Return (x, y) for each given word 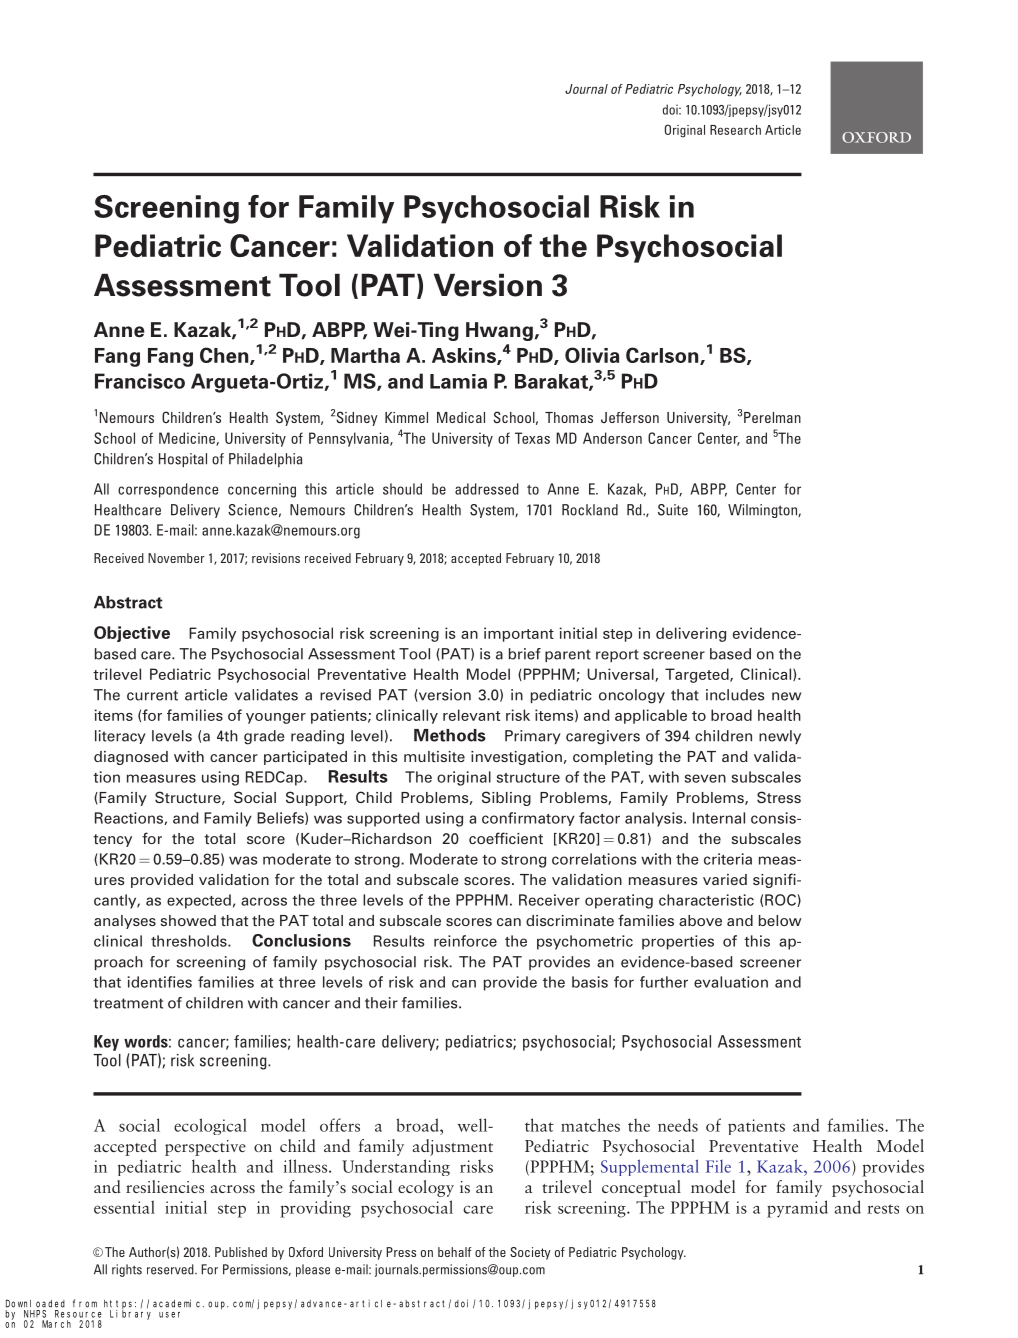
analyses (125, 922)
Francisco (140, 381)
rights (127, 1270)
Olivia (592, 355)
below (780, 920)
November (176, 558)
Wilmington (763, 511)
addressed (487, 489)
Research (735, 130)
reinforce (465, 941)
